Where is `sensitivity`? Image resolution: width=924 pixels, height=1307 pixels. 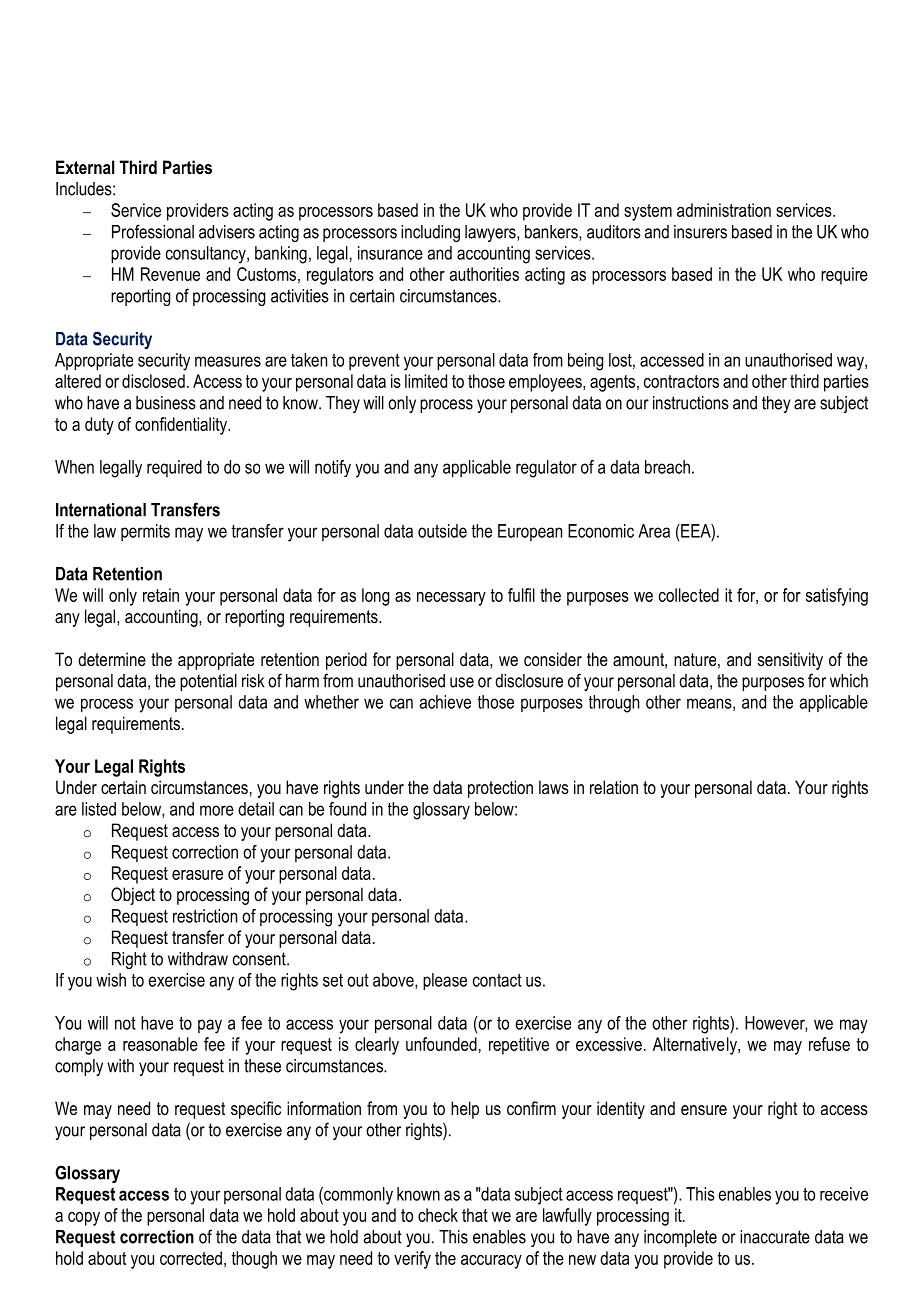
sensitivity is located at coordinates (790, 661).
